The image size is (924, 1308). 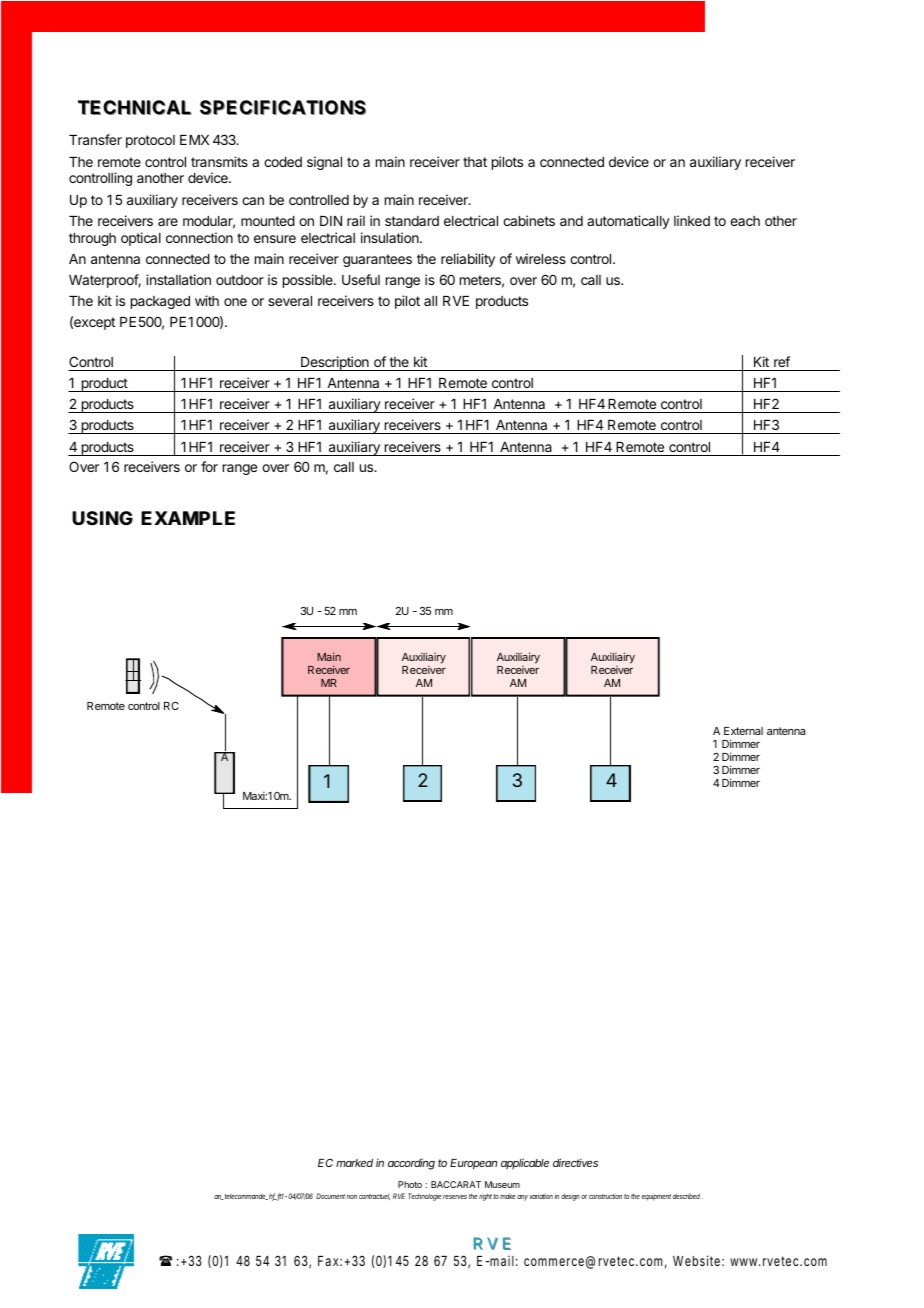 I want to click on Document, so click(x=331, y=1196).
